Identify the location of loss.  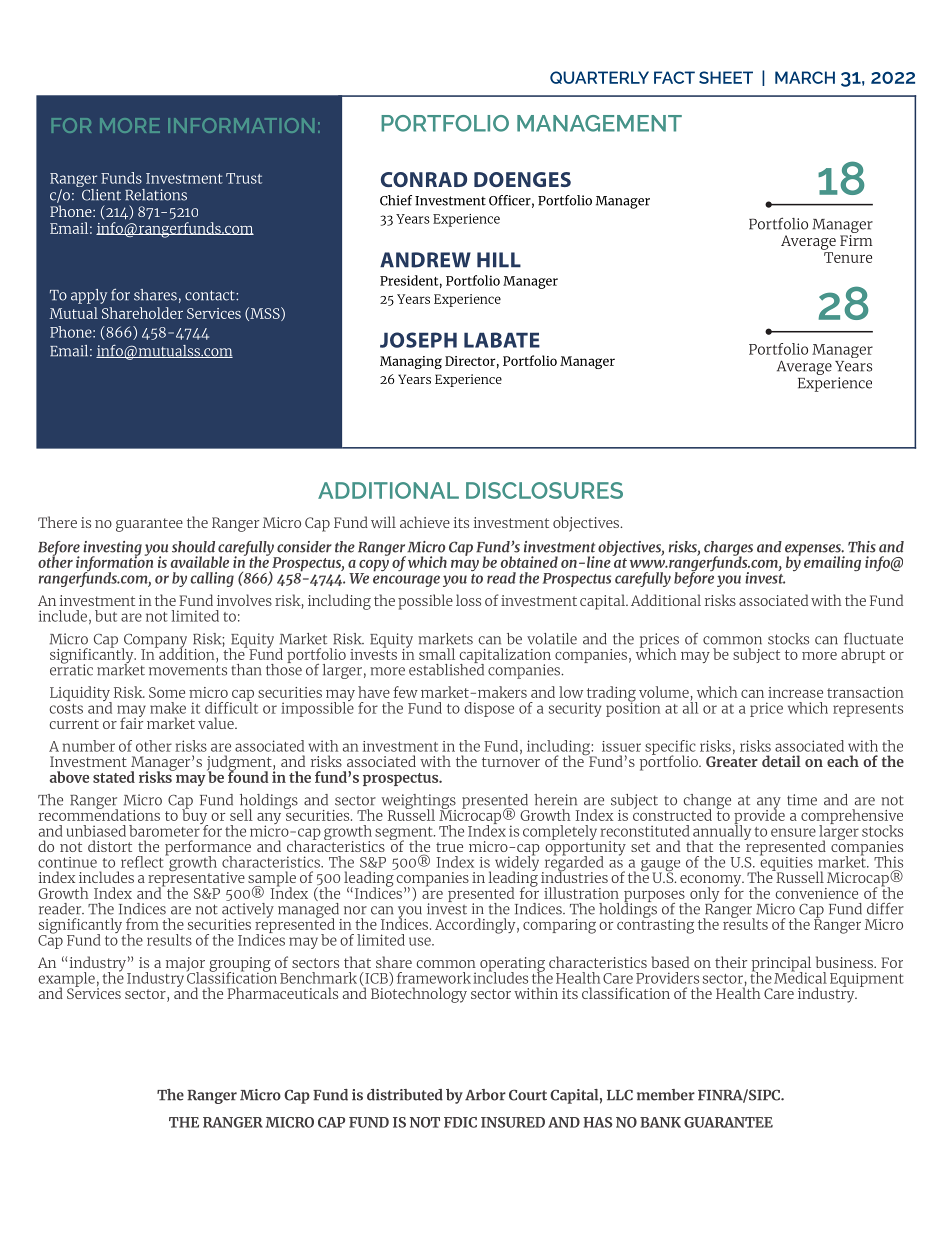
(468, 600).
